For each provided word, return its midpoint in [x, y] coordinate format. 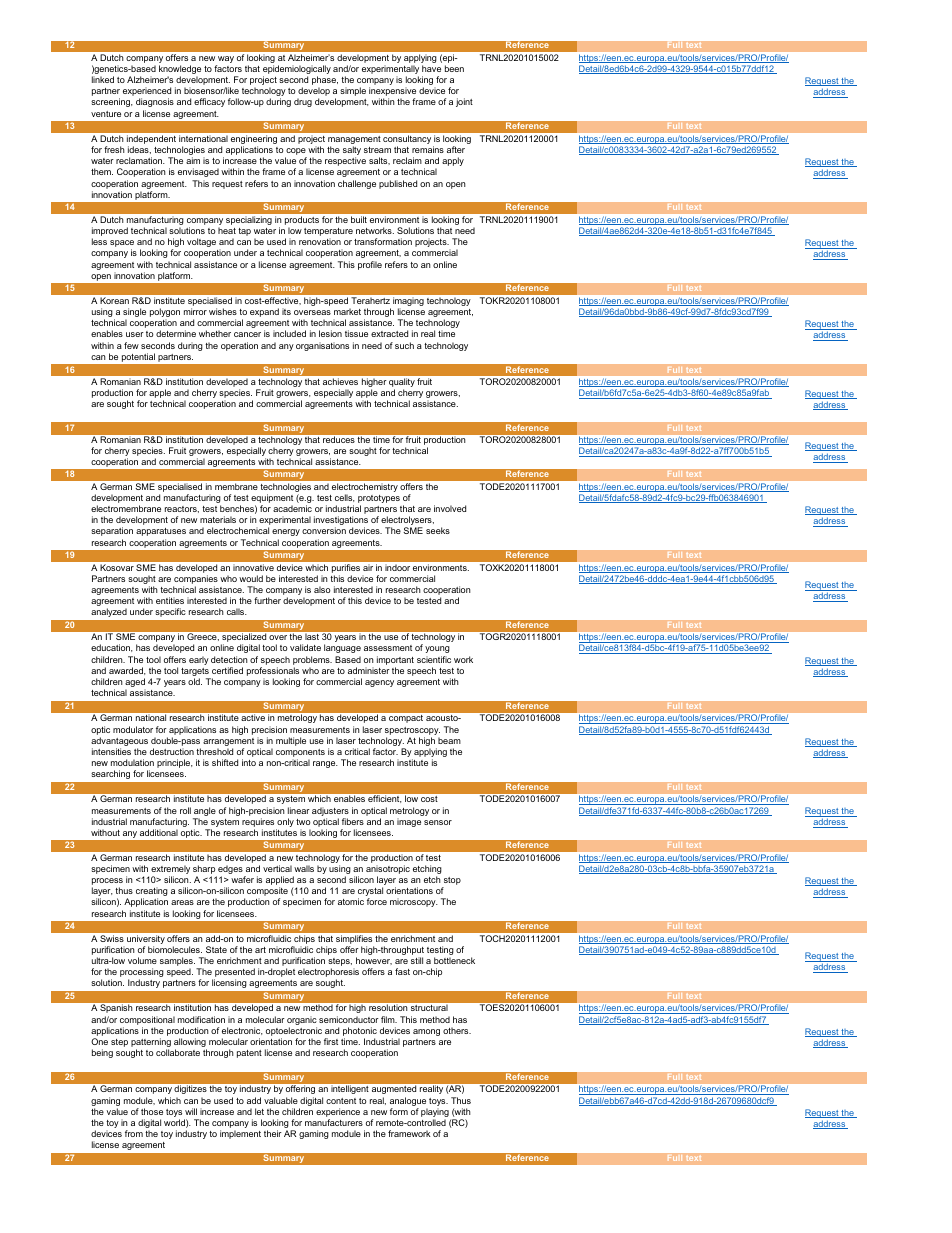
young [437, 649]
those [152, 1111]
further [267, 600]
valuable [281, 1100]
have [431, 68]
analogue [408, 1101]
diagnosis [155, 102]
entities [170, 600]
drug [303, 102]
